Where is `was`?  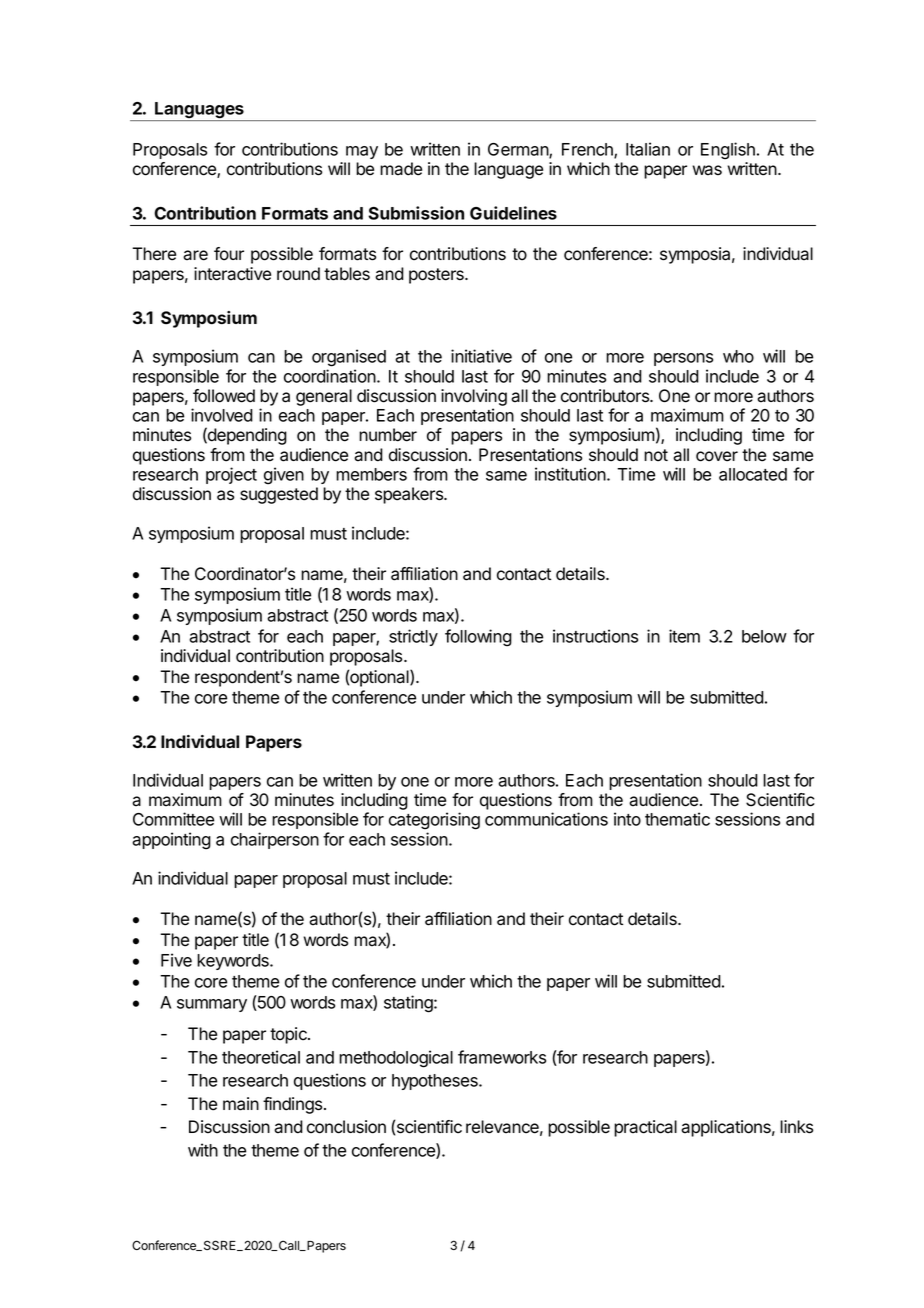
was is located at coordinates (707, 170).
